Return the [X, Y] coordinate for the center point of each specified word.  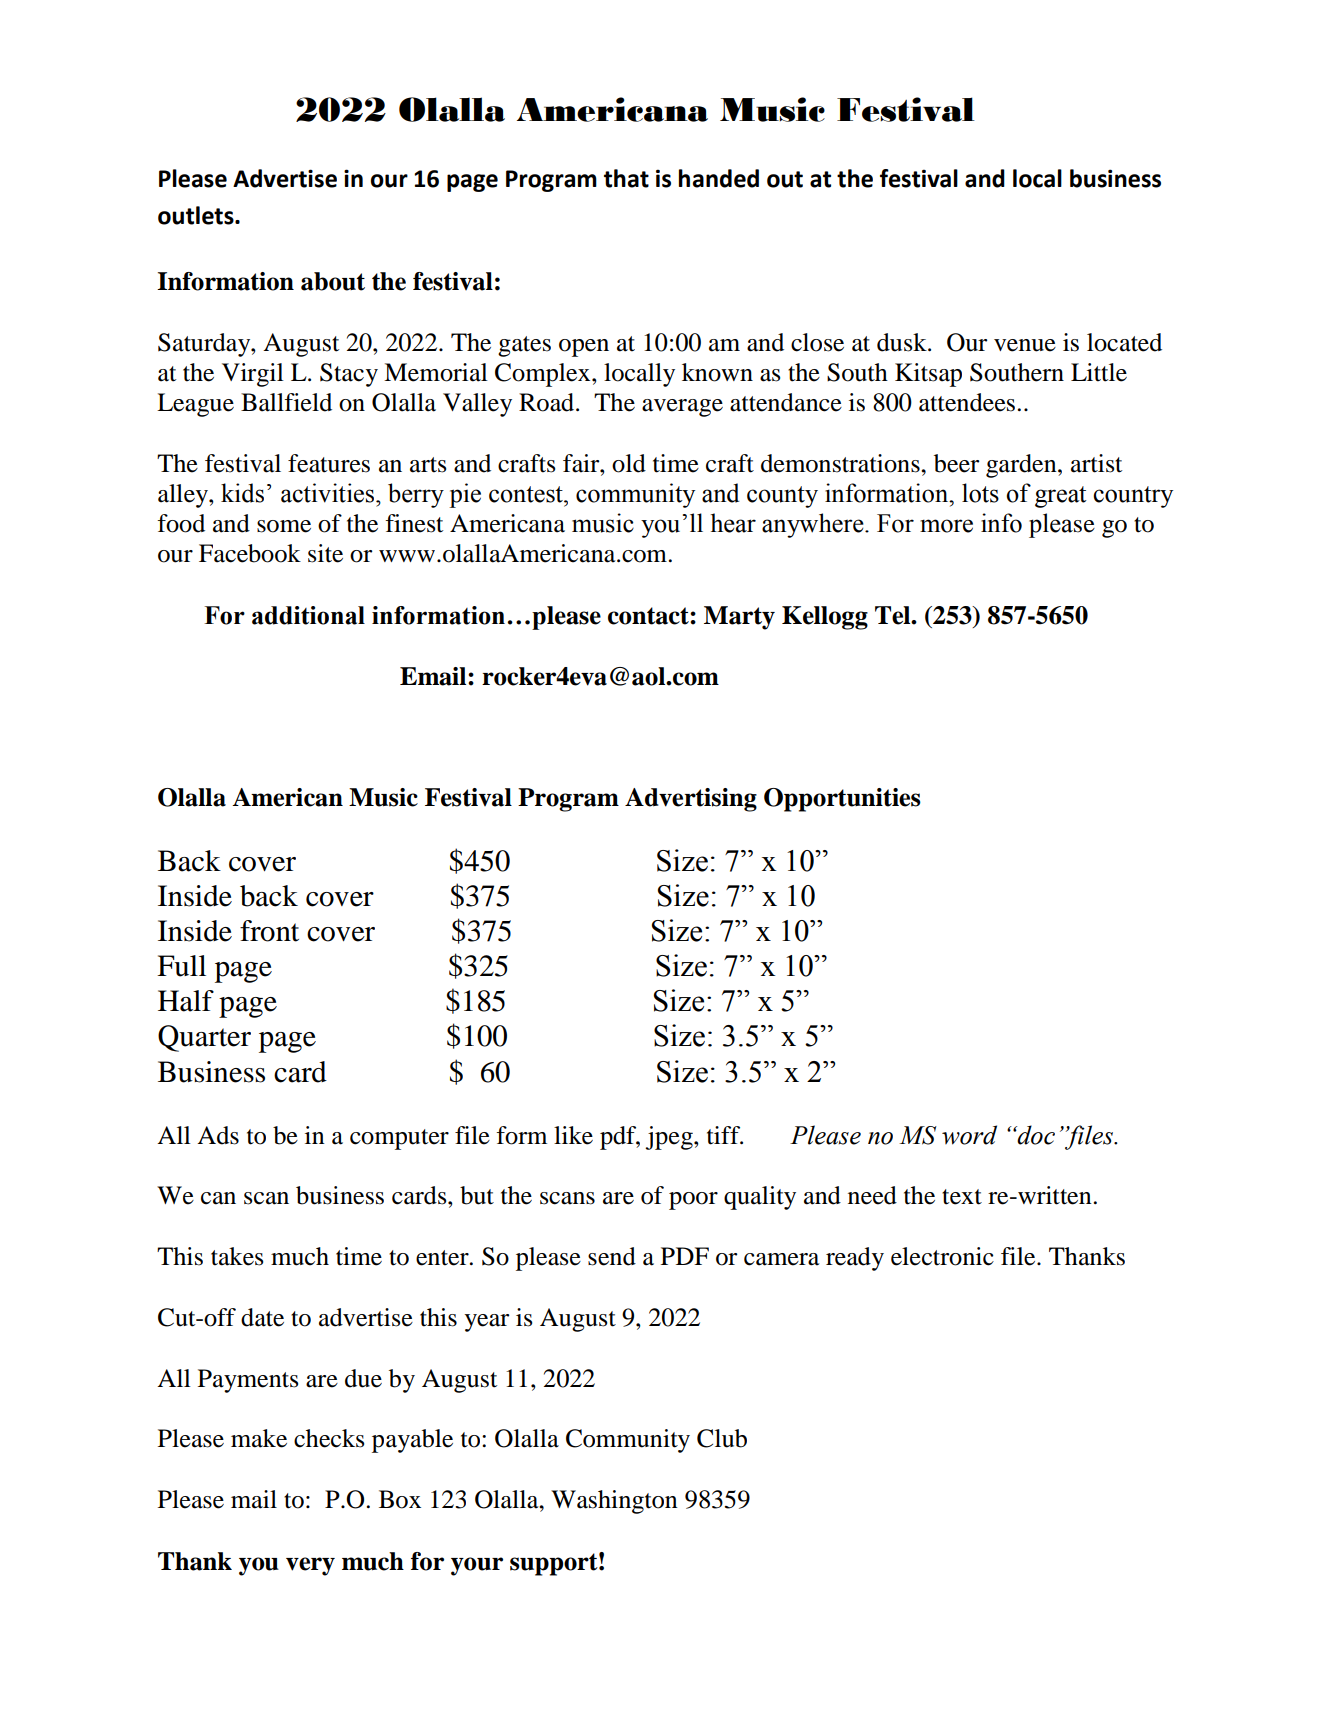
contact [649, 616]
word [969, 1135]
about [333, 281]
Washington [614, 1502]
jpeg [670, 1138]
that [626, 178]
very [310, 1566]
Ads [218, 1135]
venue [1025, 345]
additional [308, 615]
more [946, 526]
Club [722, 1438]
